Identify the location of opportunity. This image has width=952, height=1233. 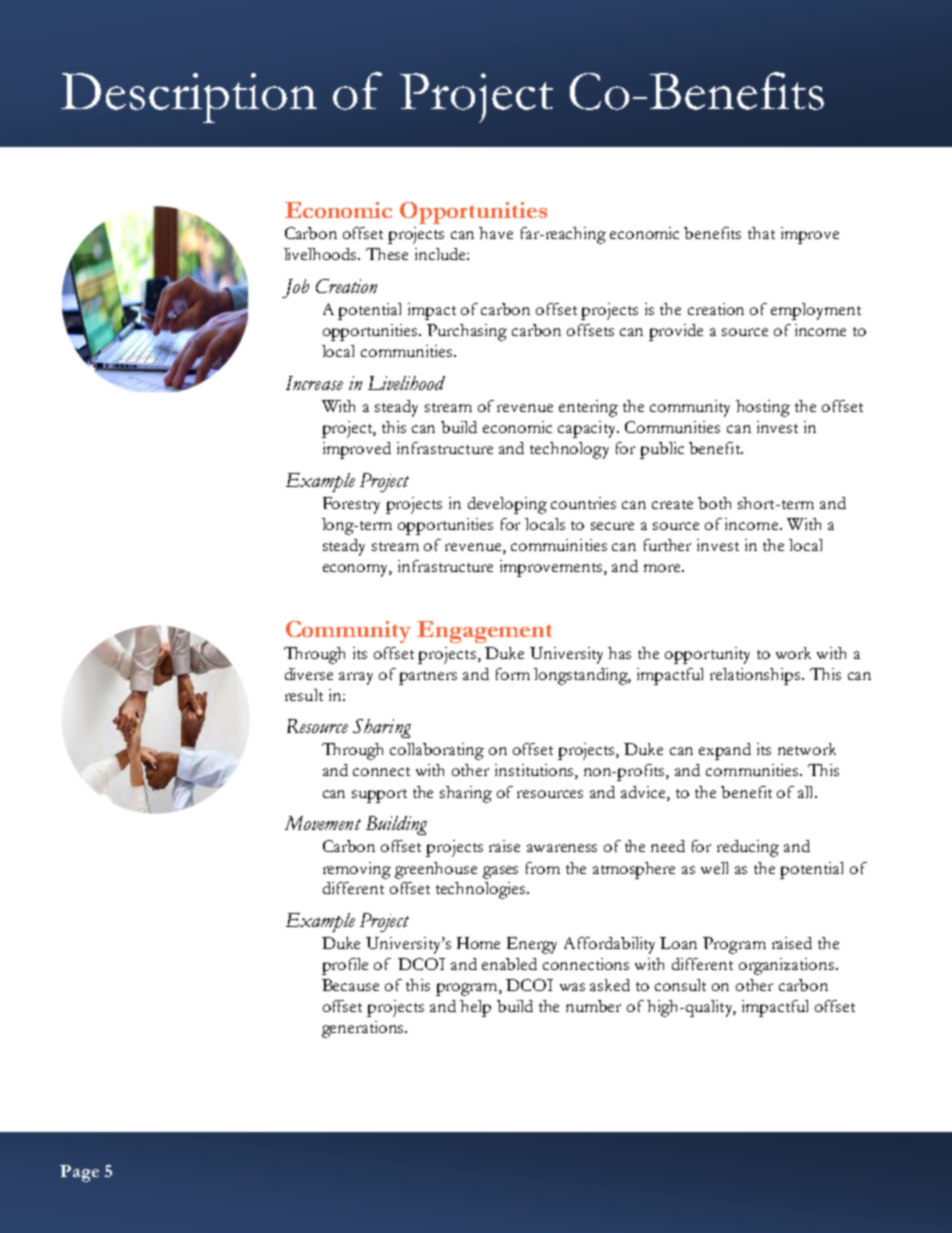
(707, 655).
